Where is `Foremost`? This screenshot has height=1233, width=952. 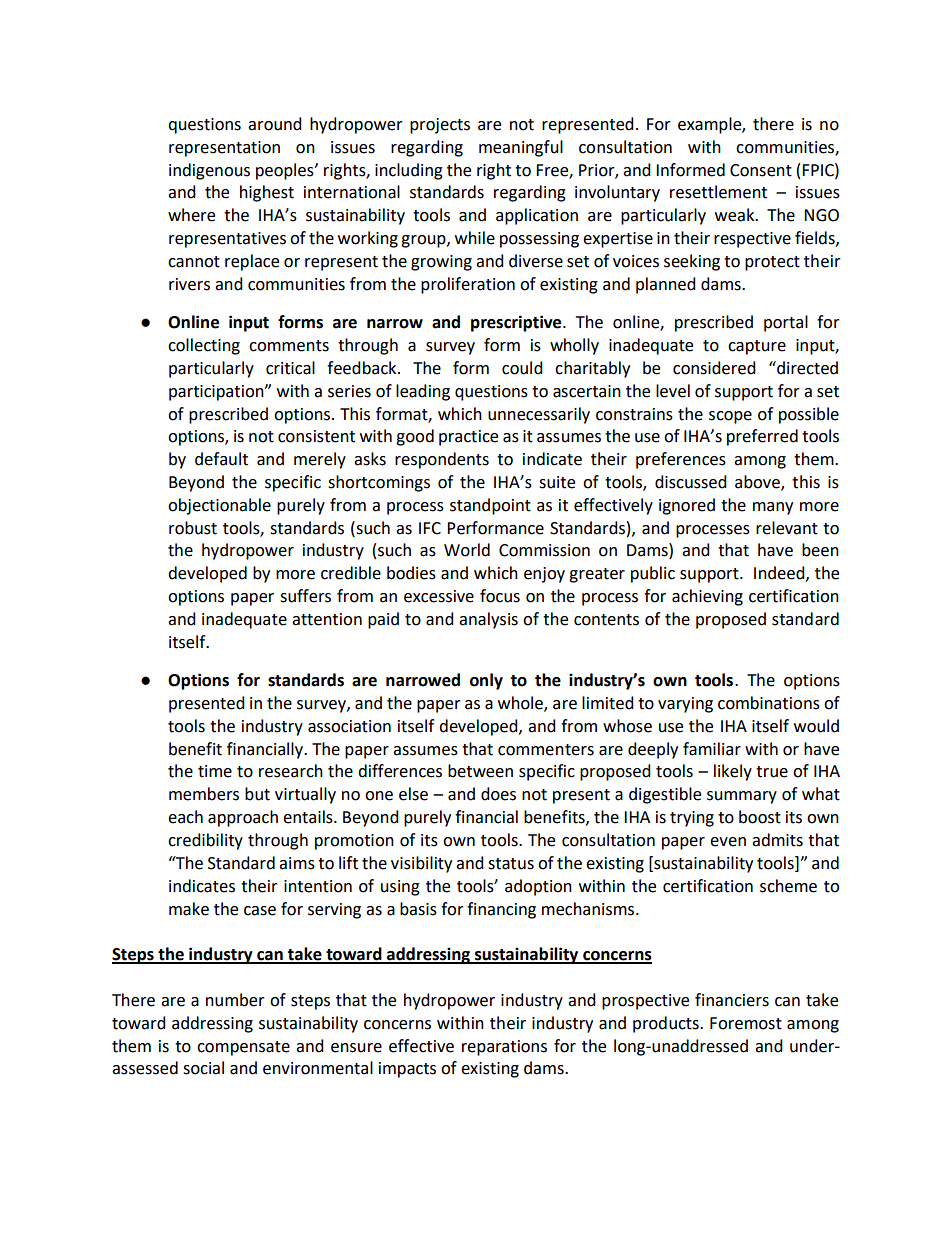 Foremost is located at coordinates (746, 1023).
